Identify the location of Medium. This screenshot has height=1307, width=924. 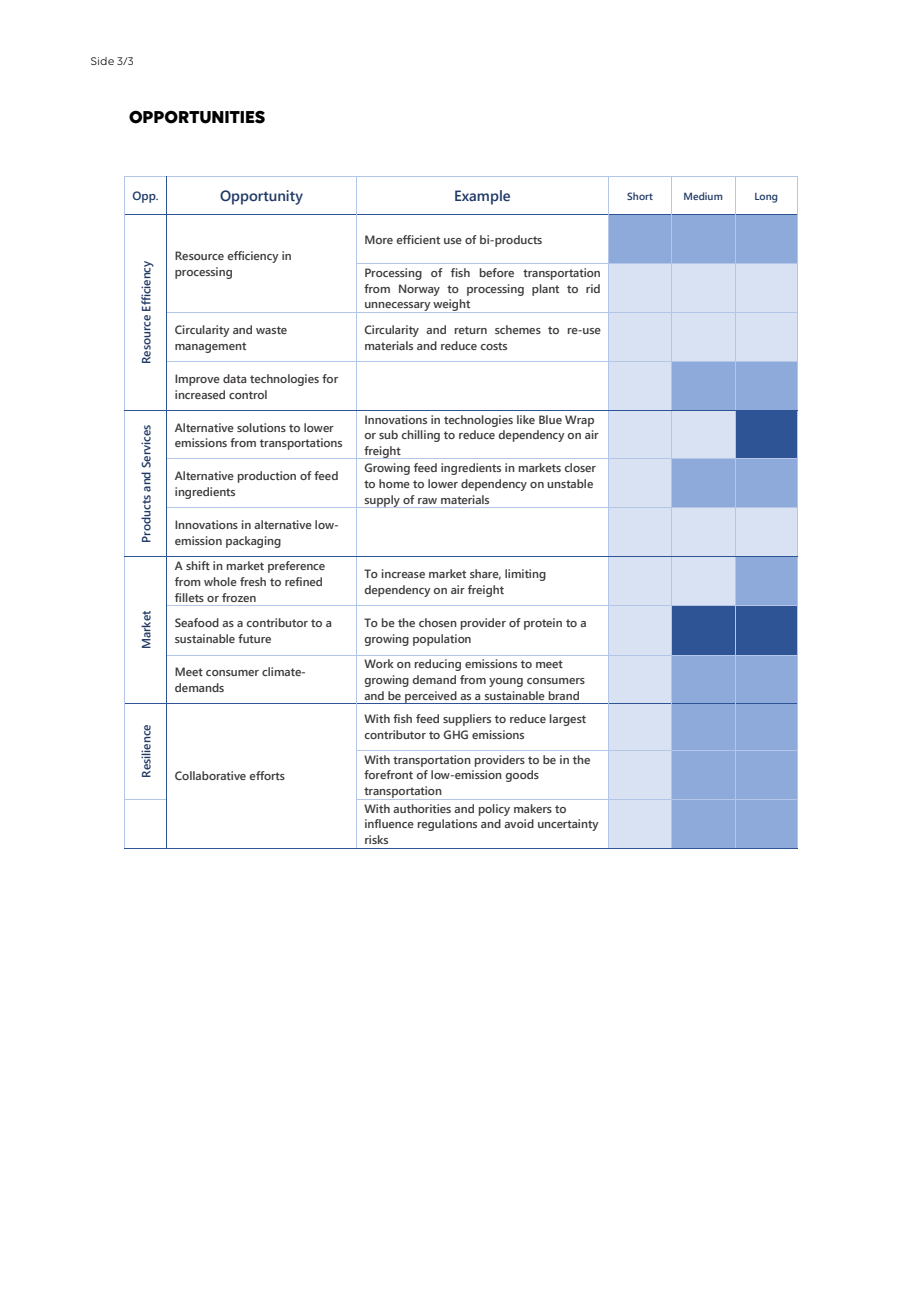
(703, 196).
